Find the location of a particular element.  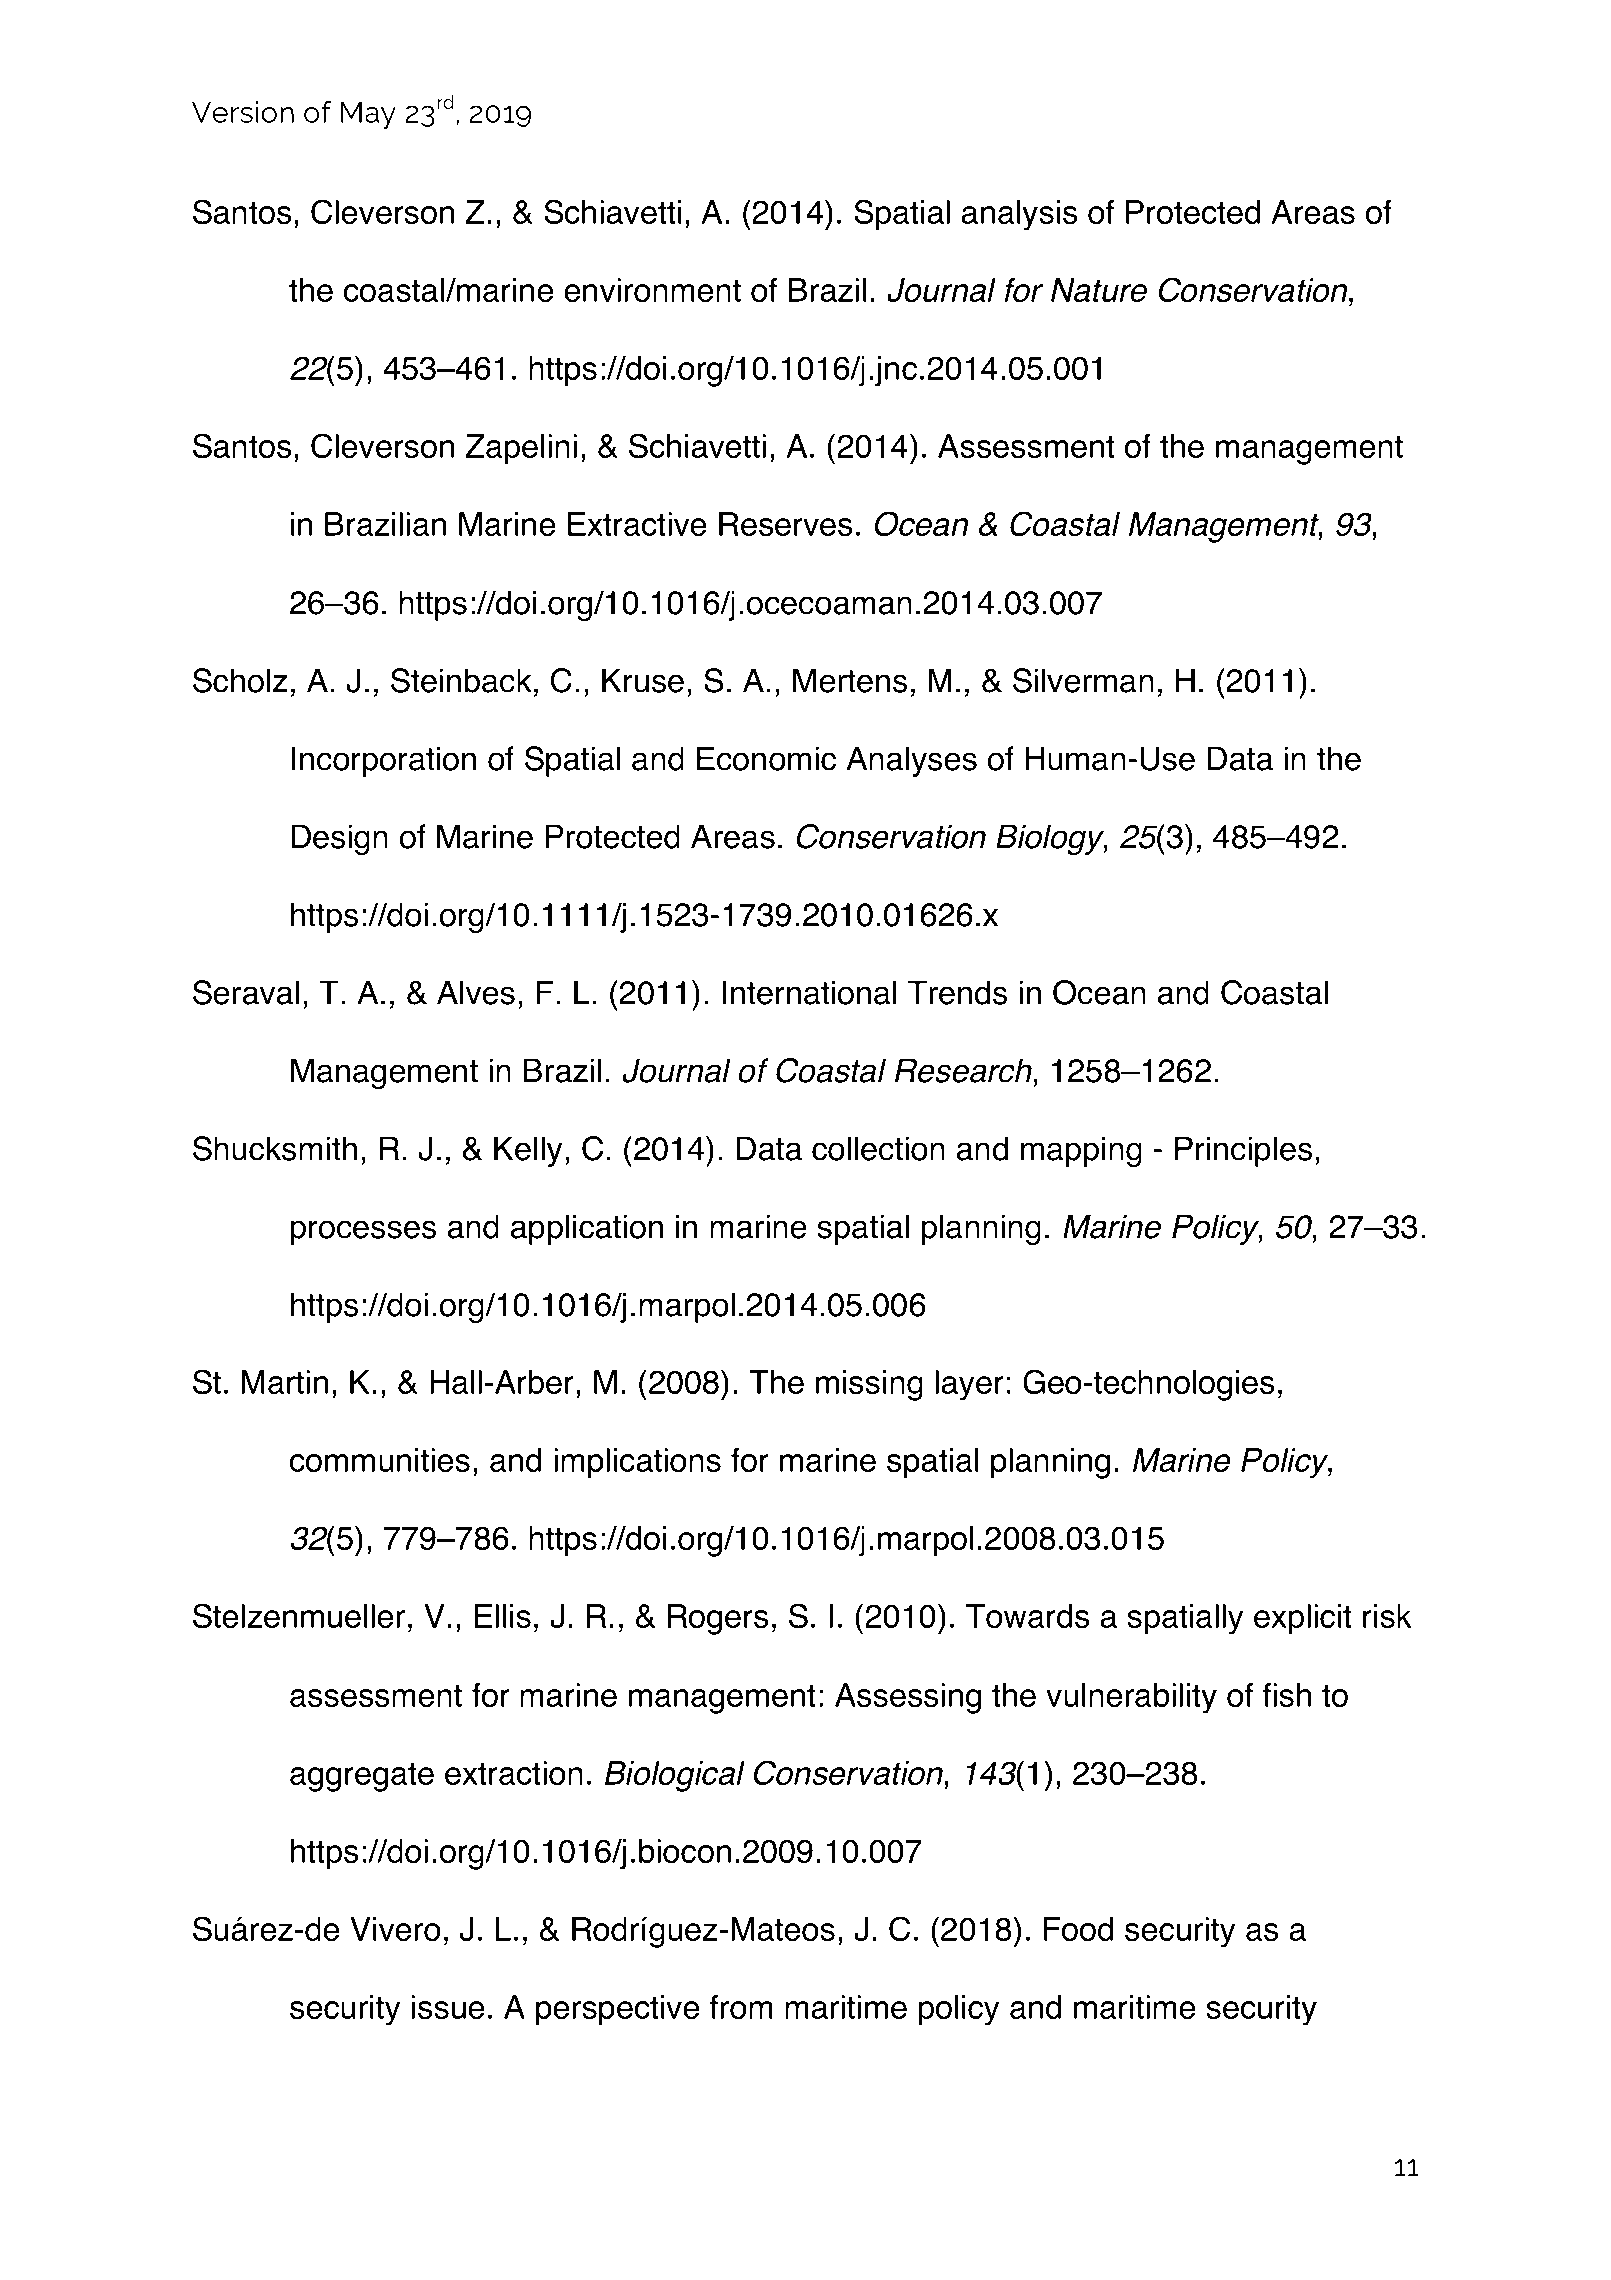

communities is located at coordinates (380, 1460).
